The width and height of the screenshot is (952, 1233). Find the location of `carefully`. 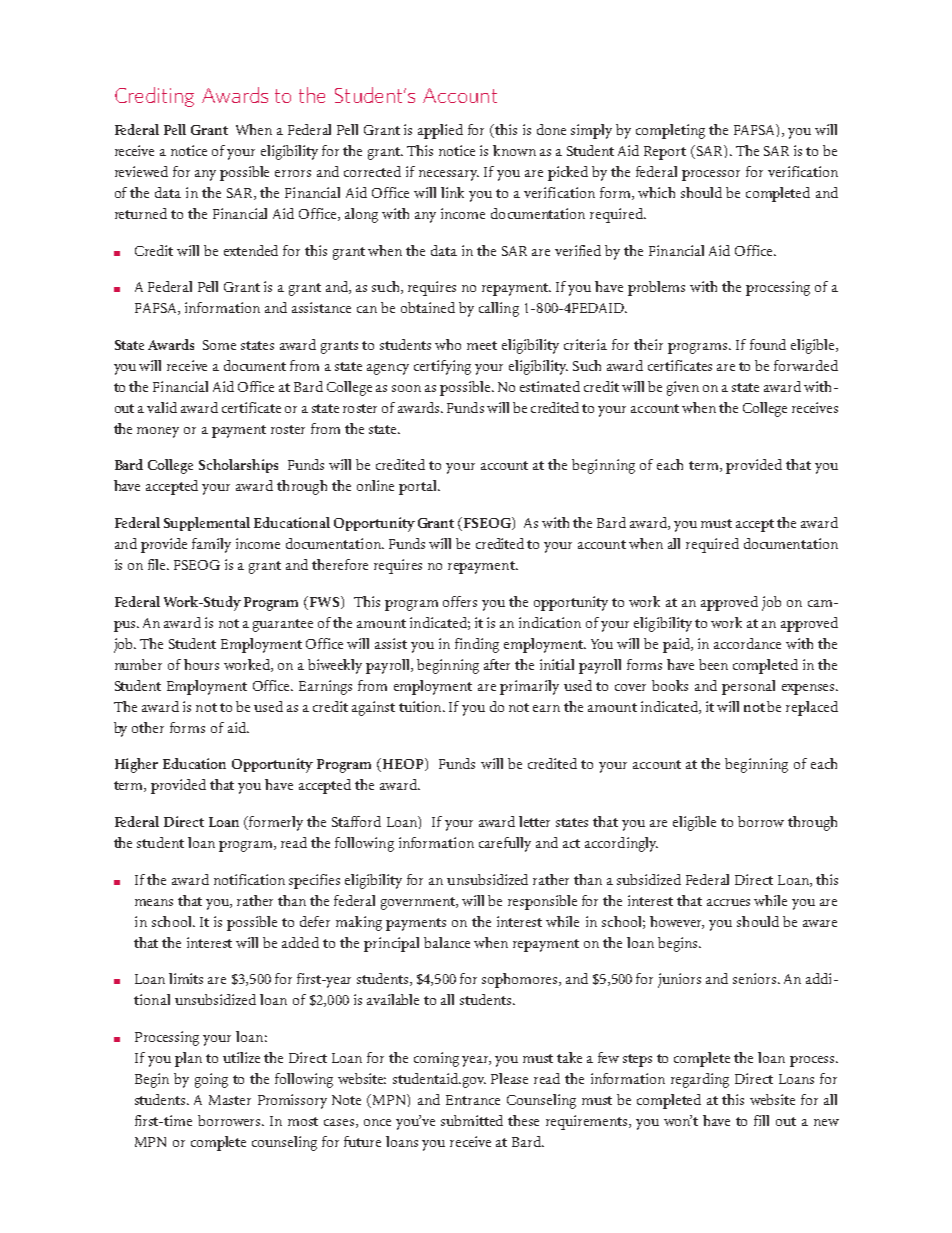

carefully is located at coordinates (505, 844).
